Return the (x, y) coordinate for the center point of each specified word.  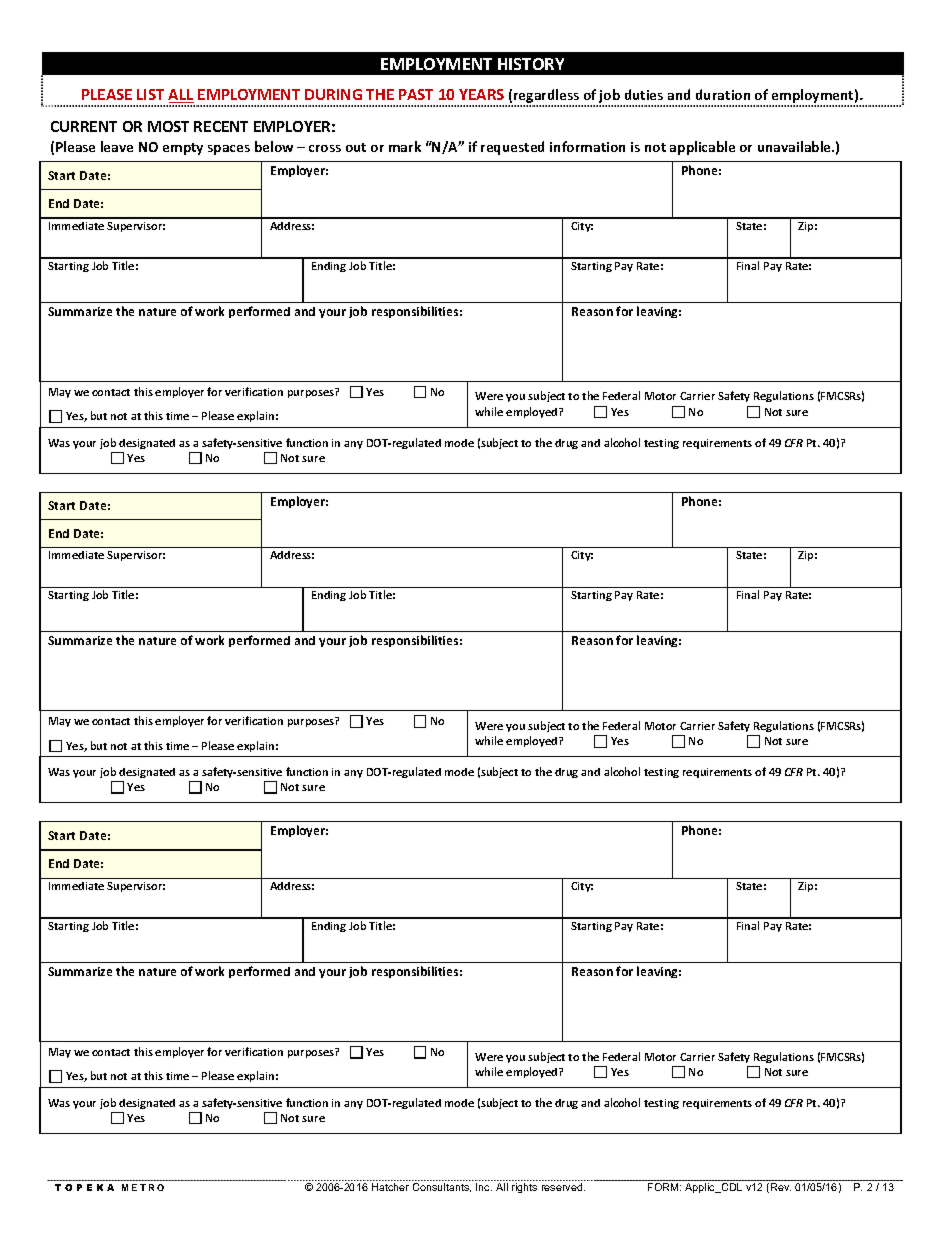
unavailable (795, 146)
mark (405, 146)
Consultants (442, 1187)
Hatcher (390, 1187)
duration (723, 94)
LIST (150, 94)
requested (512, 148)
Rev (781, 1187)
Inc (484, 1187)
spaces (229, 150)
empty (183, 149)
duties (644, 94)
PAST (416, 94)
